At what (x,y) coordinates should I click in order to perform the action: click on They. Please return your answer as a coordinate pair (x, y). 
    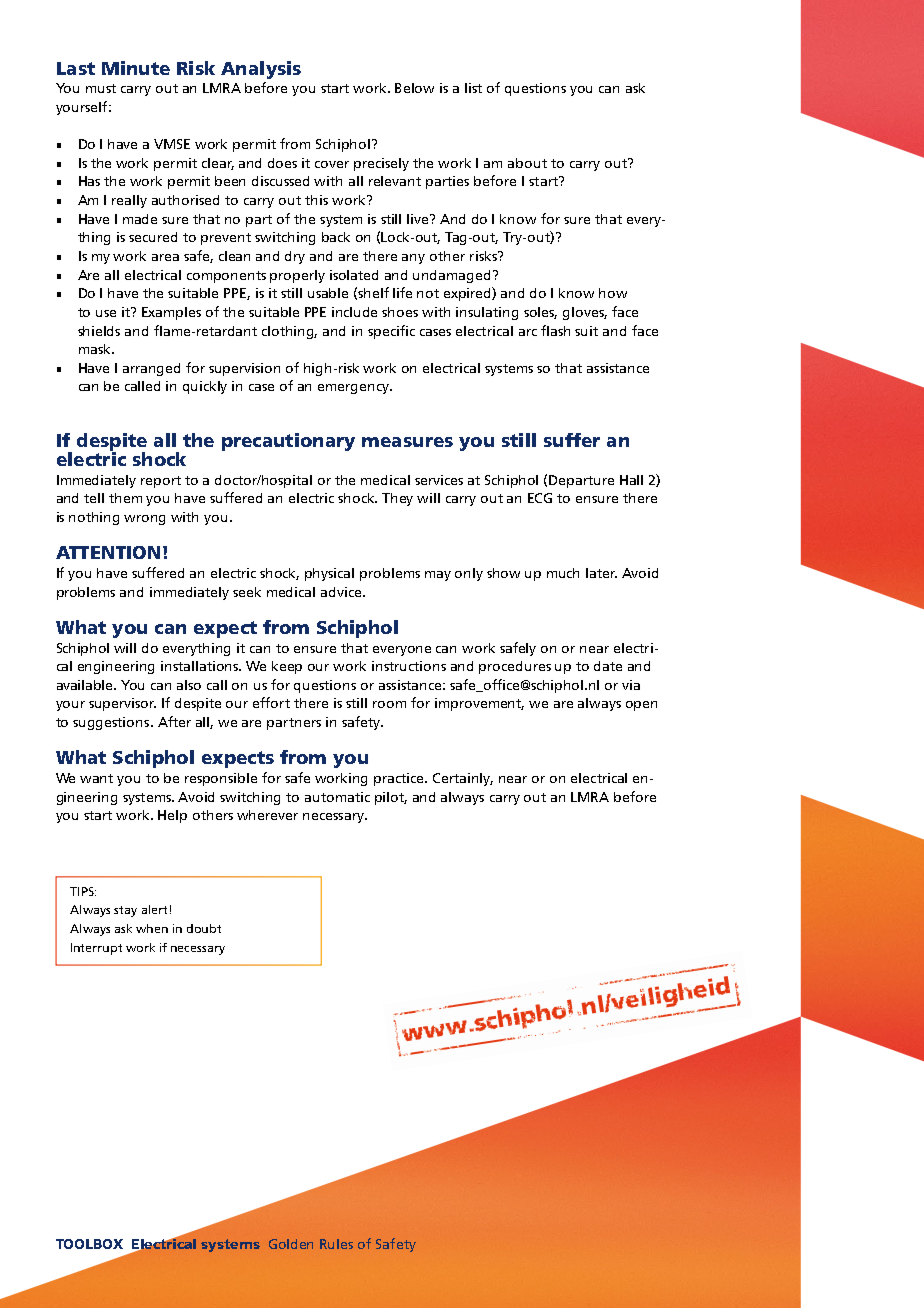
    Looking at the image, I should click on (397, 499).
